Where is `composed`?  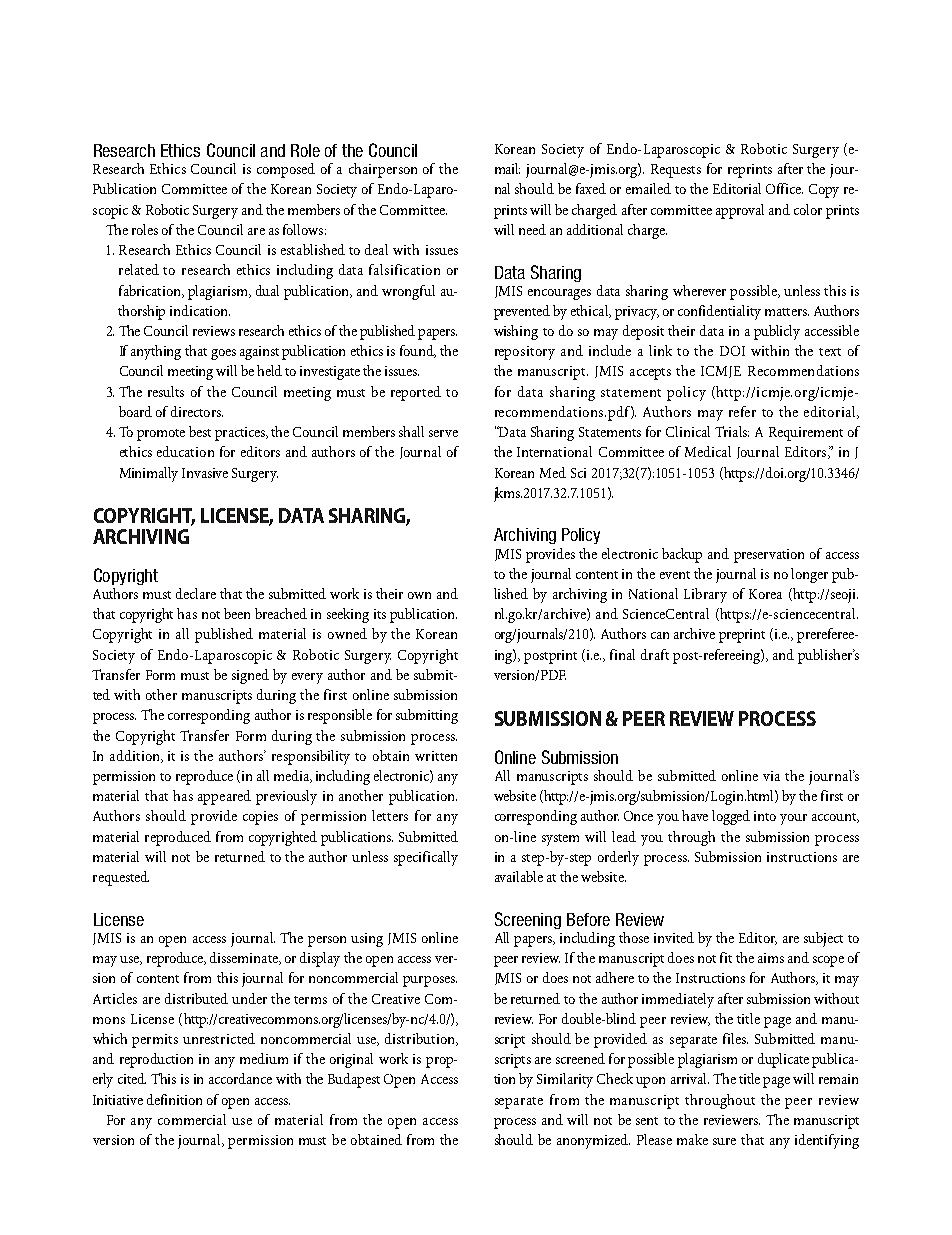
composed is located at coordinates (286, 170).
